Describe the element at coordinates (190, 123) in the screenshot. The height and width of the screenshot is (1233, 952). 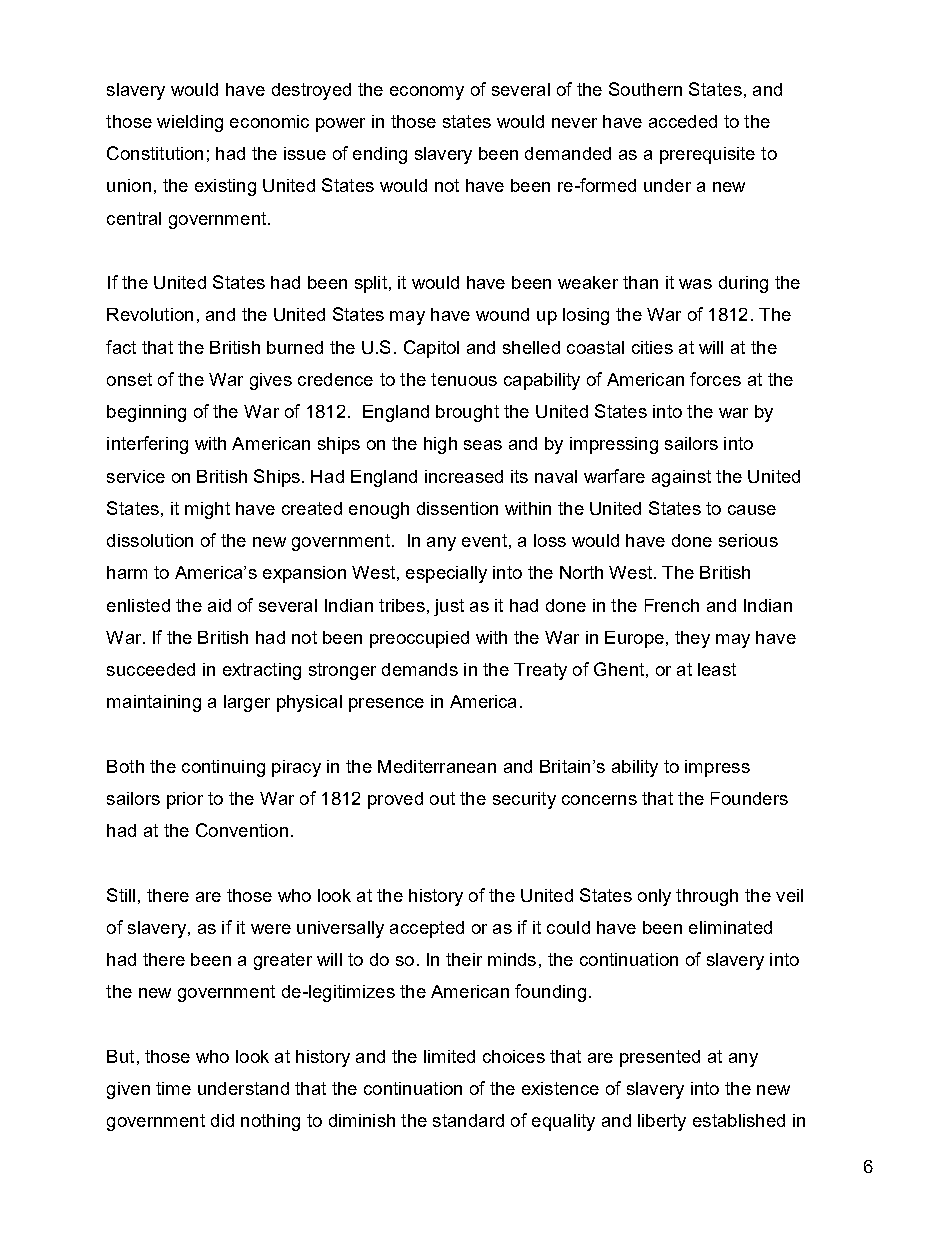
I see `wielding` at that location.
